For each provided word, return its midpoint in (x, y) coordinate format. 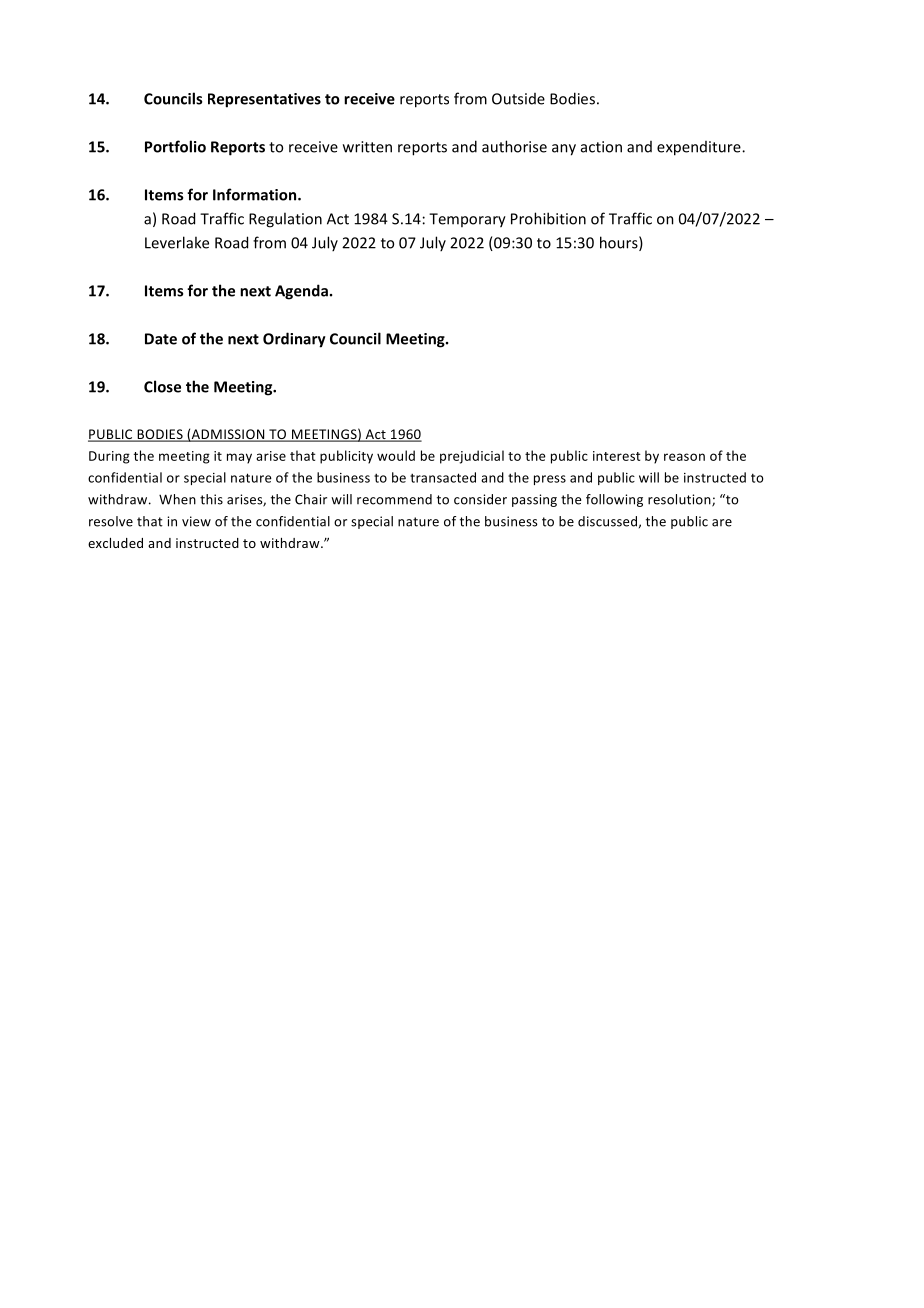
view (196, 521)
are (722, 523)
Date (161, 339)
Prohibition (548, 218)
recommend (394, 499)
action (601, 147)
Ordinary (294, 340)
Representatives (264, 100)
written (367, 147)
